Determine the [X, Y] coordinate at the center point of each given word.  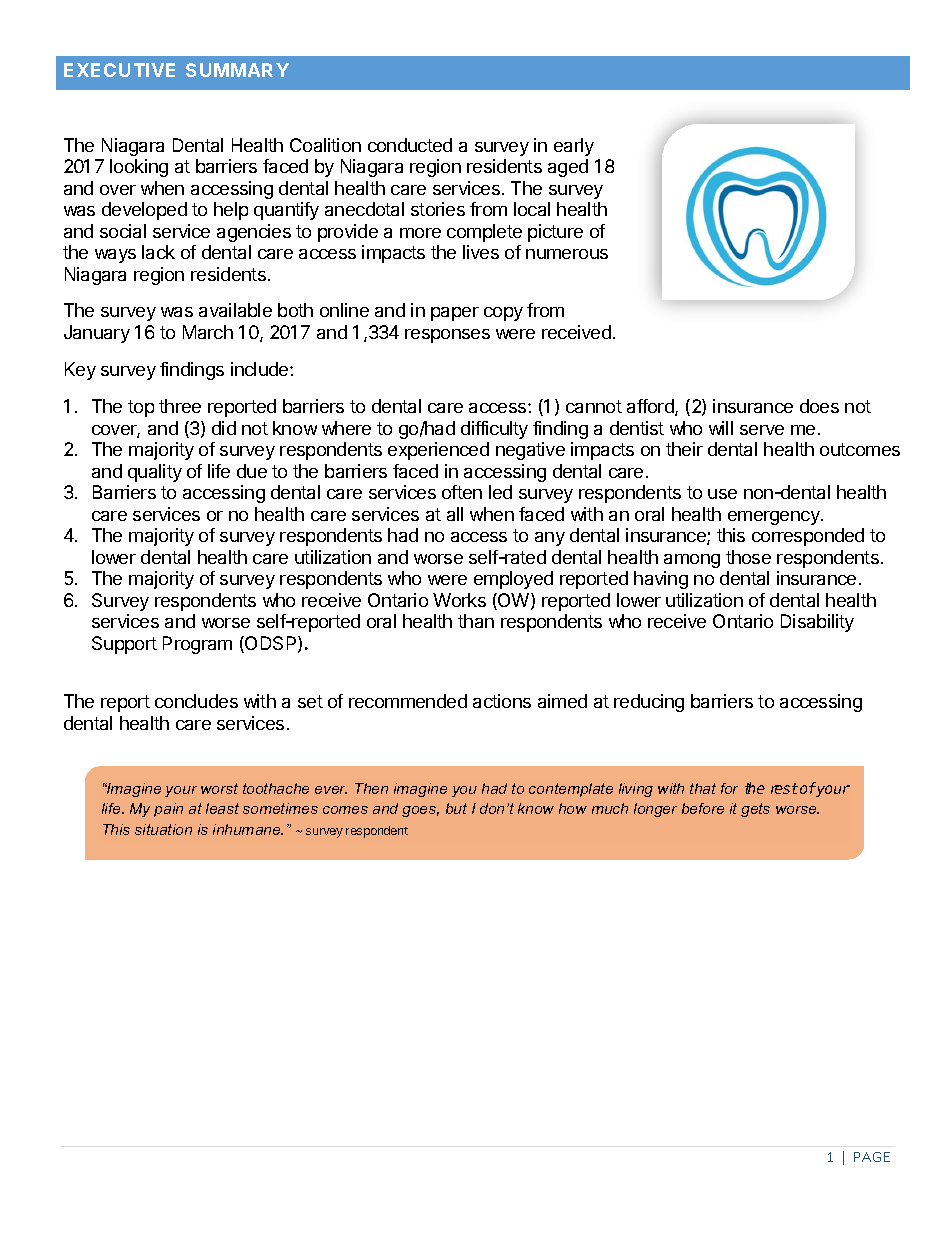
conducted [410, 145]
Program [197, 645]
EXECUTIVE [119, 70]
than [476, 621]
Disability [817, 623]
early [574, 147]
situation [163, 829]
